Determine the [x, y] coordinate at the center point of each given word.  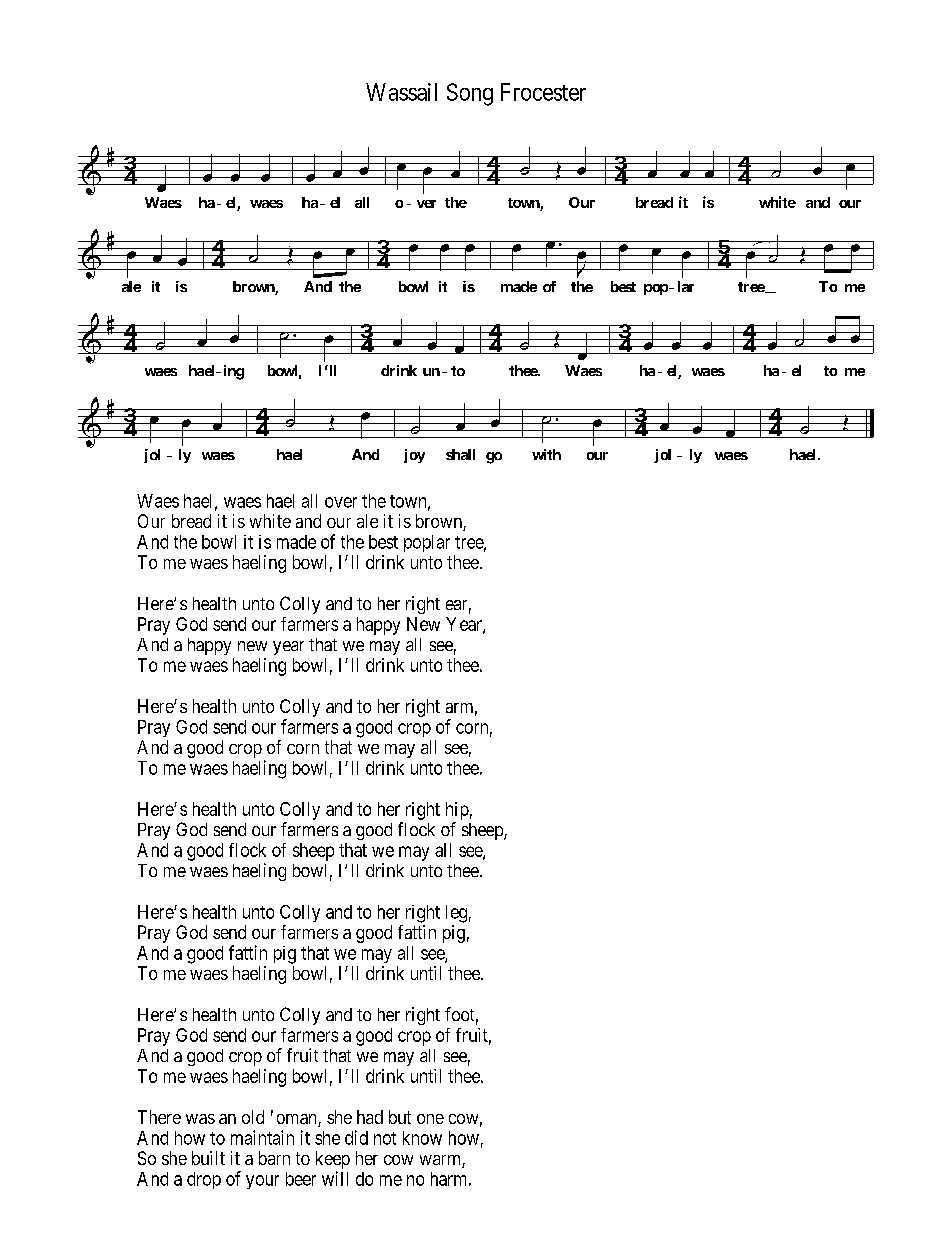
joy [414, 456]
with [546, 454]
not [385, 1138]
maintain [262, 1137]
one [430, 1119]
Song [470, 94]
